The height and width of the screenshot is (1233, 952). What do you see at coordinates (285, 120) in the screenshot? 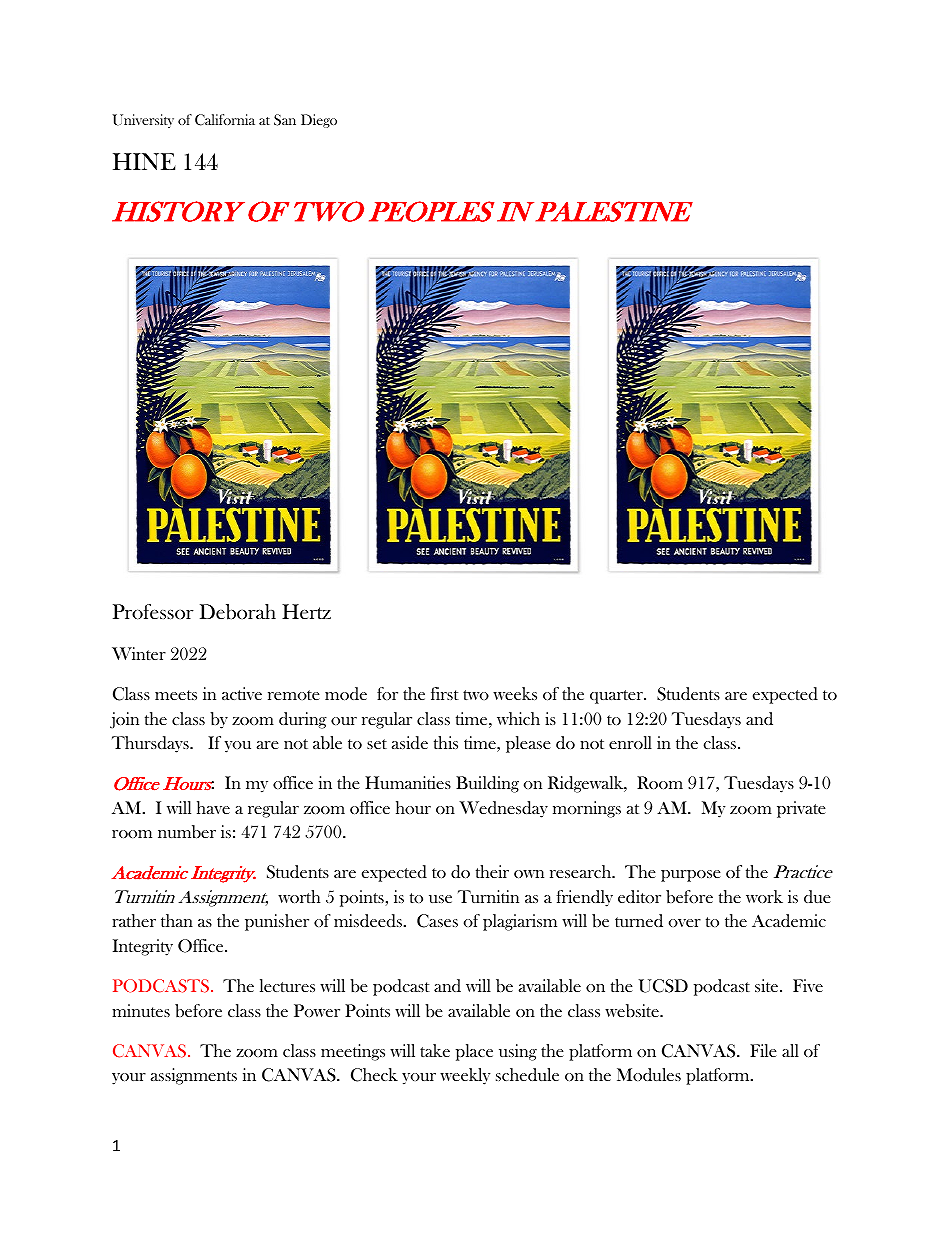
I see `San` at bounding box center [285, 120].
